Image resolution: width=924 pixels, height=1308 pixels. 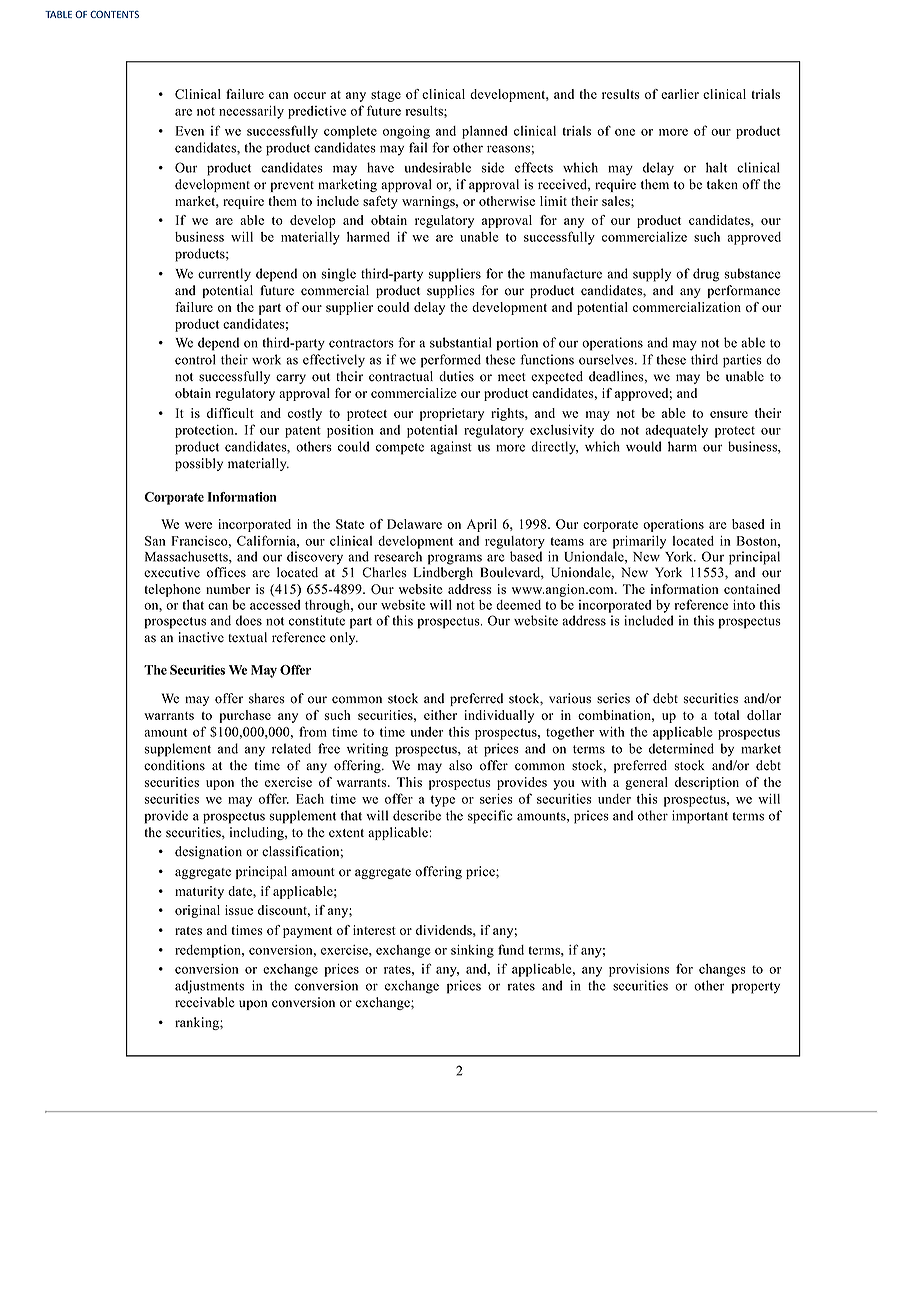 I want to click on stage, so click(x=386, y=96).
